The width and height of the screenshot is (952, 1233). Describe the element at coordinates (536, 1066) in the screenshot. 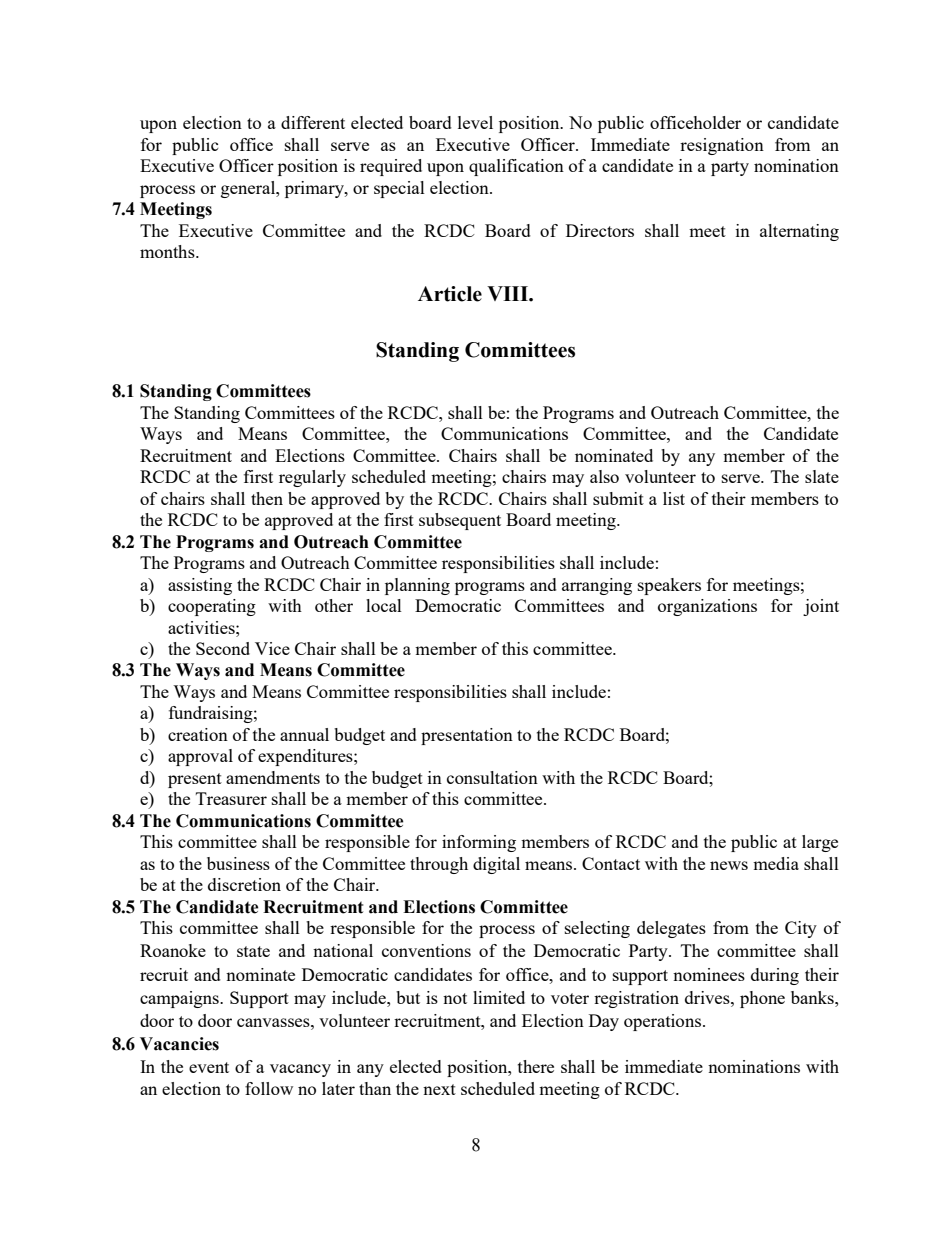

I see `there` at that location.
